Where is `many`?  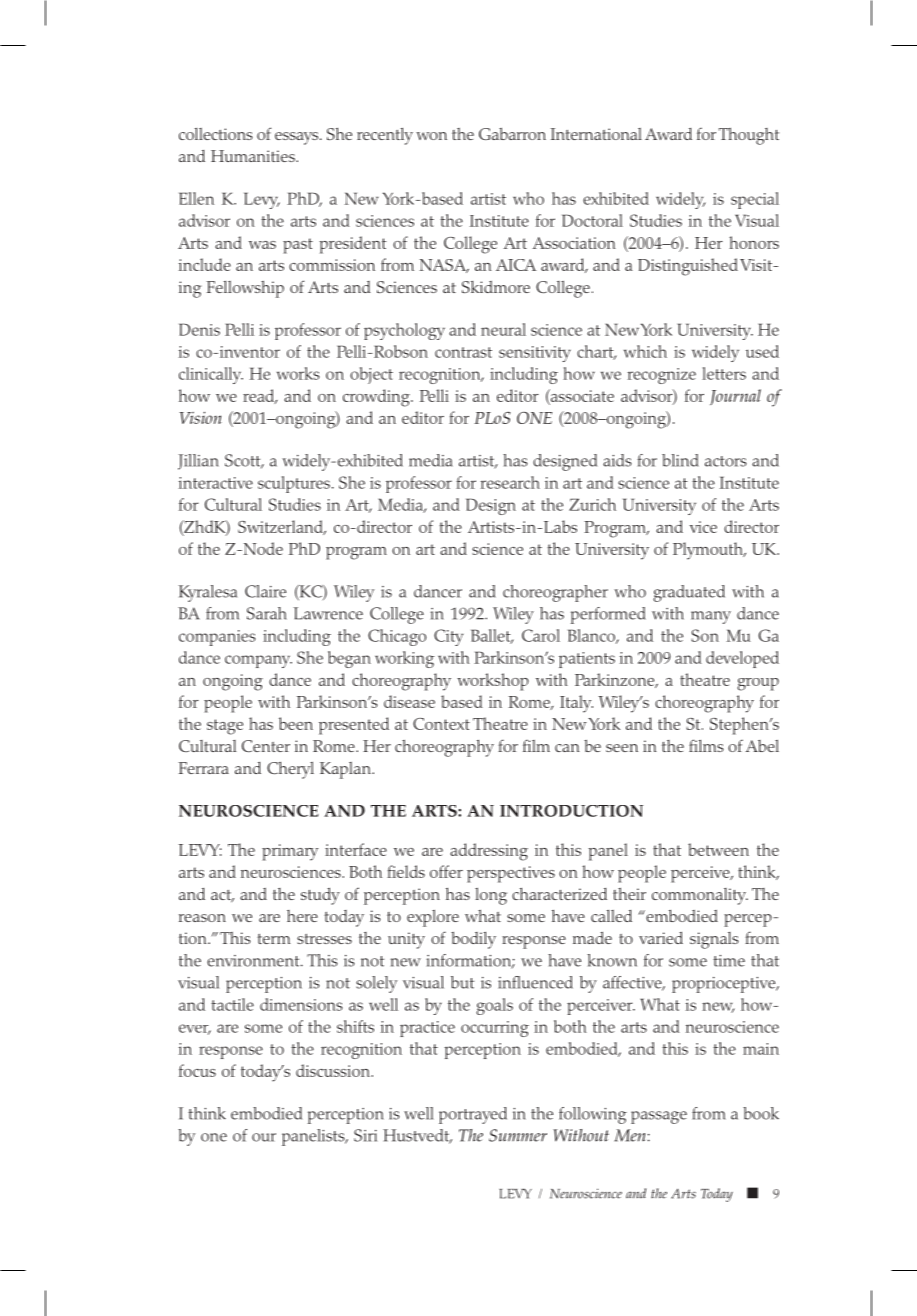 many is located at coordinates (711, 617).
